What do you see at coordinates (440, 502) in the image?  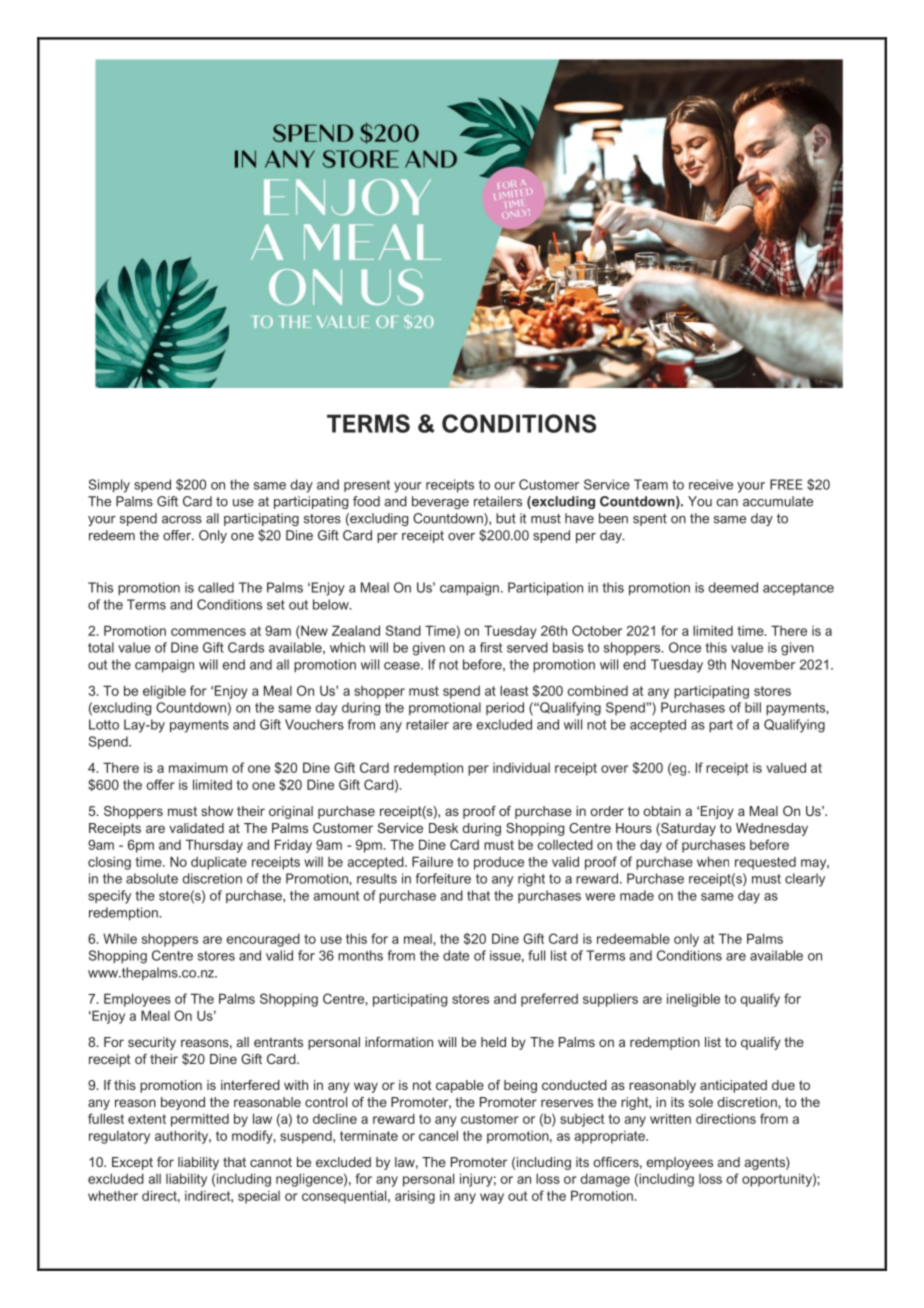 I see `beverage` at bounding box center [440, 502].
